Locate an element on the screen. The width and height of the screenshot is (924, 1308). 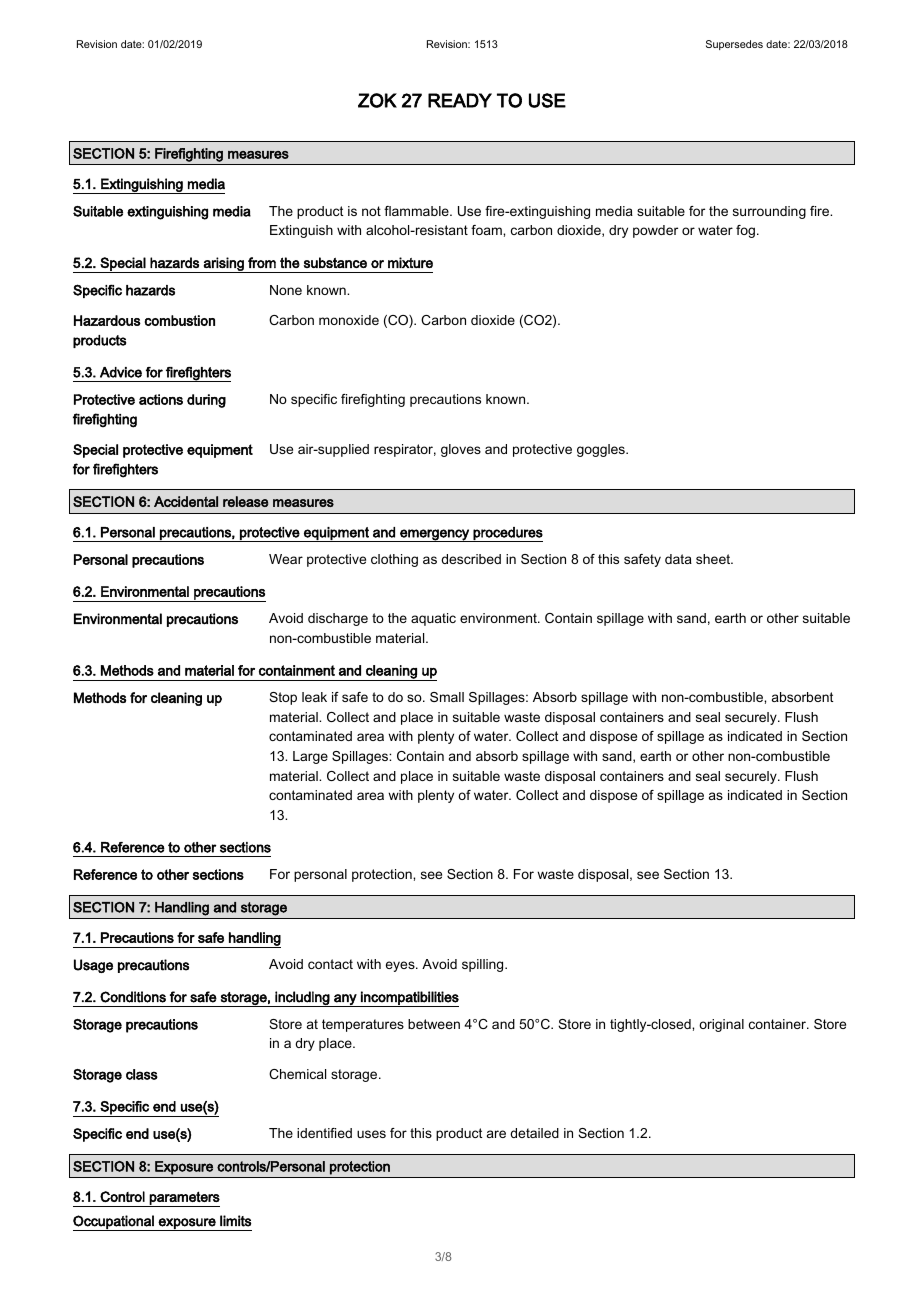
original is located at coordinates (721, 1025).
